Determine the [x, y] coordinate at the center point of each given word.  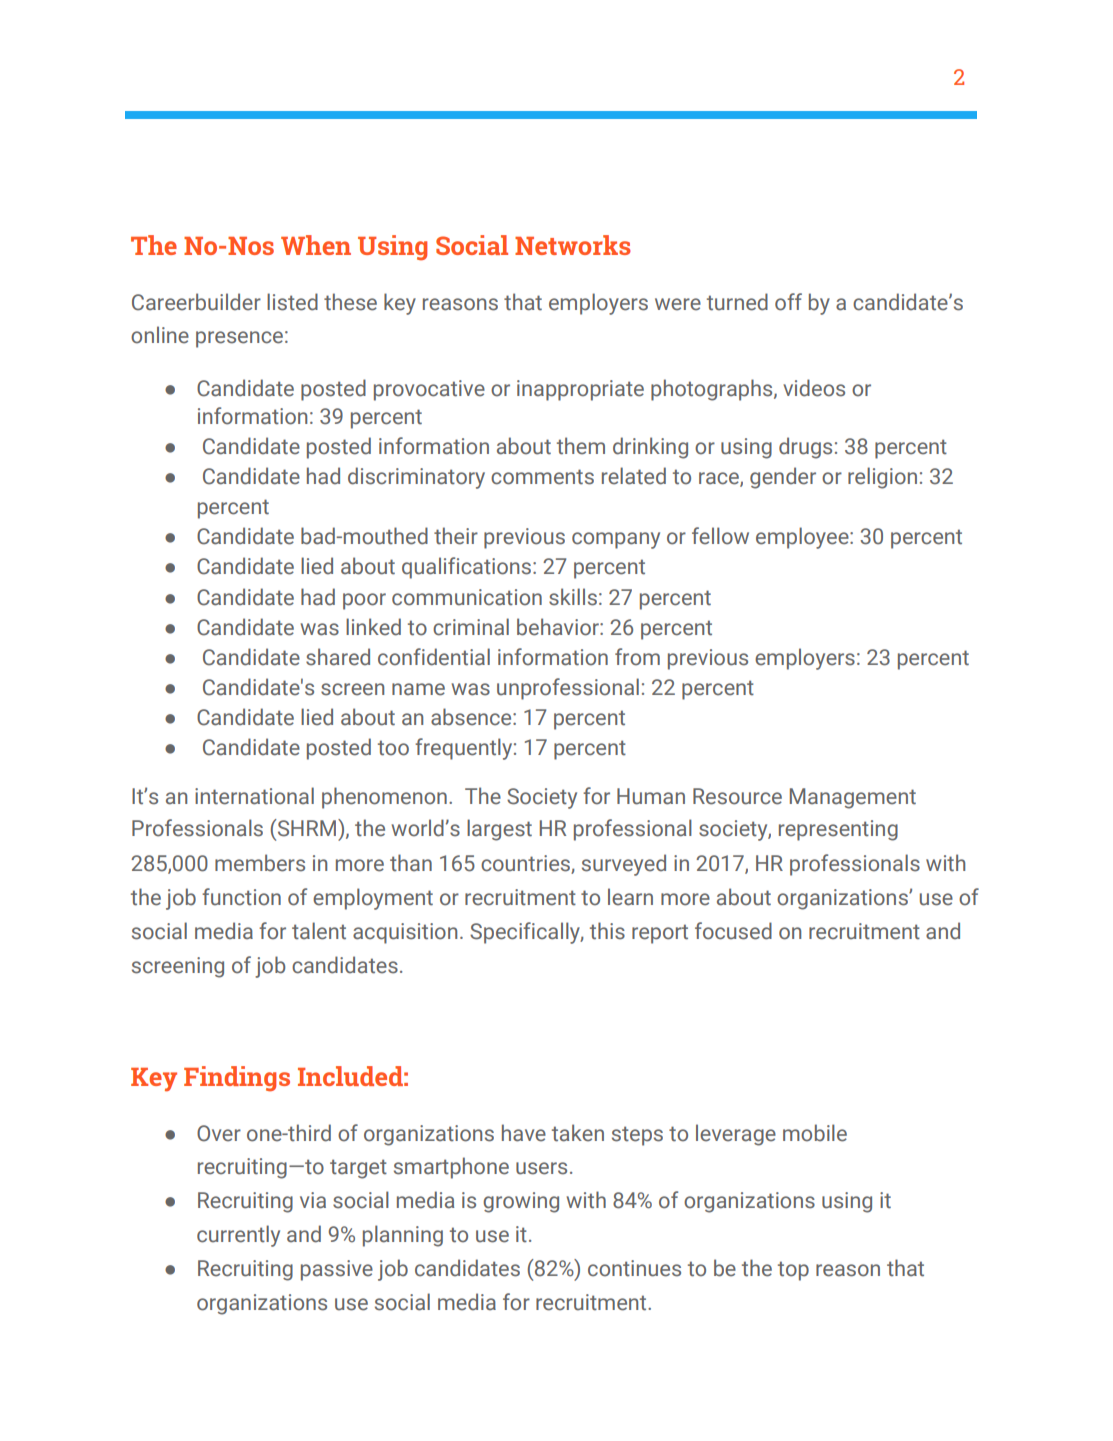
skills [573, 597]
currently [238, 1236]
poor [364, 601]
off [788, 302]
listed [292, 302]
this [607, 931]
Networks [573, 245]
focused [733, 931]
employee [803, 538]
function [241, 897]
